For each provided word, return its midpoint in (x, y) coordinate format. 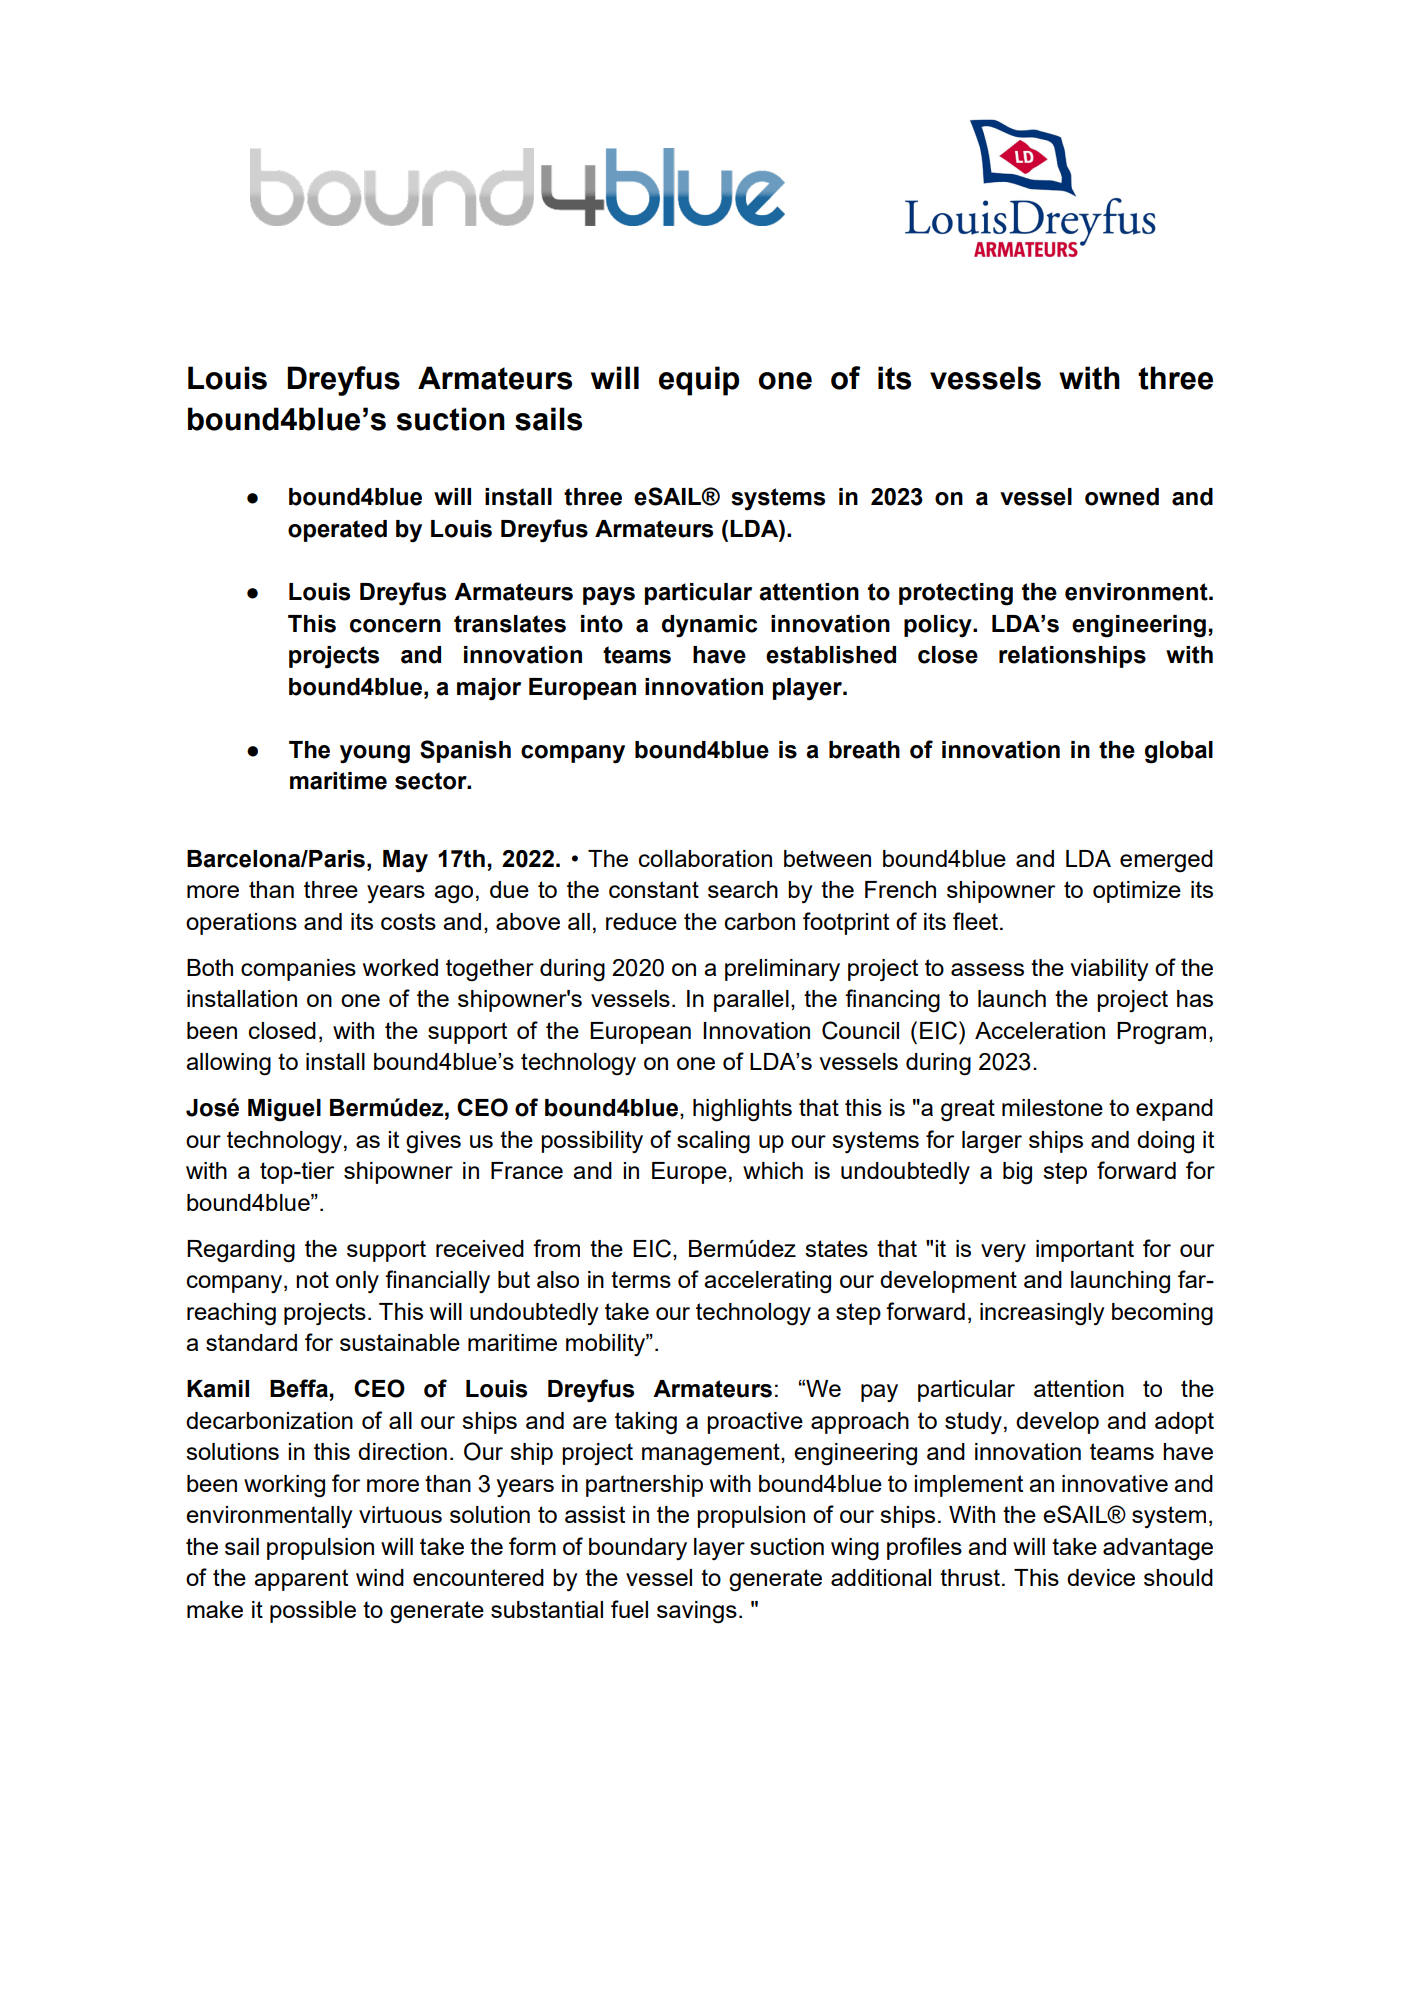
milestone (1052, 1107)
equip (699, 381)
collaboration (705, 858)
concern (395, 626)
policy (939, 626)
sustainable (400, 1342)
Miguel (284, 1110)
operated (337, 531)
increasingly (1042, 1314)
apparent (301, 1580)
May (405, 861)
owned (1122, 497)
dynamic (710, 626)
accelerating (767, 1282)
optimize (1137, 892)
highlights (742, 1110)
